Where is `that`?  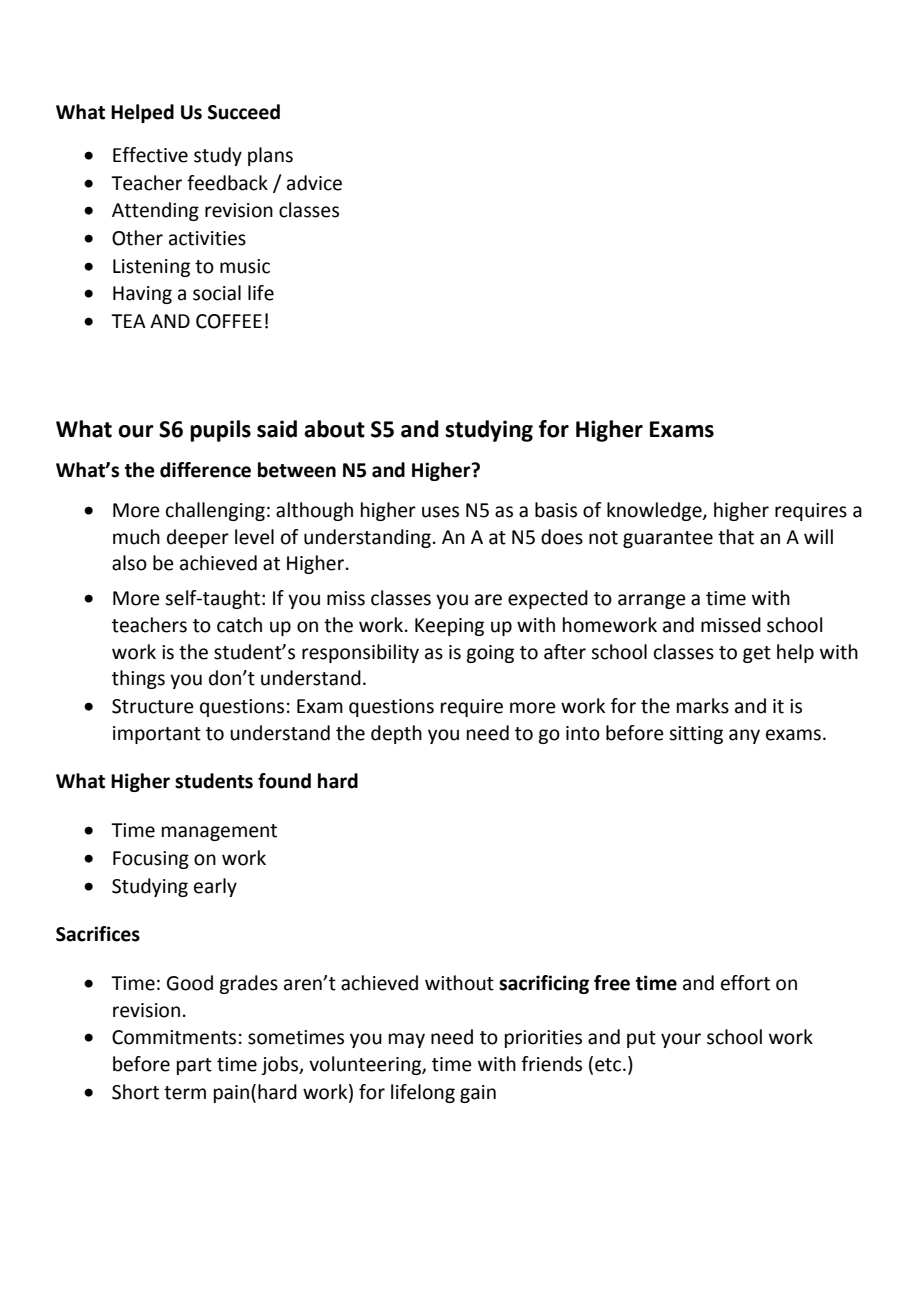 that is located at coordinates (736, 537).
